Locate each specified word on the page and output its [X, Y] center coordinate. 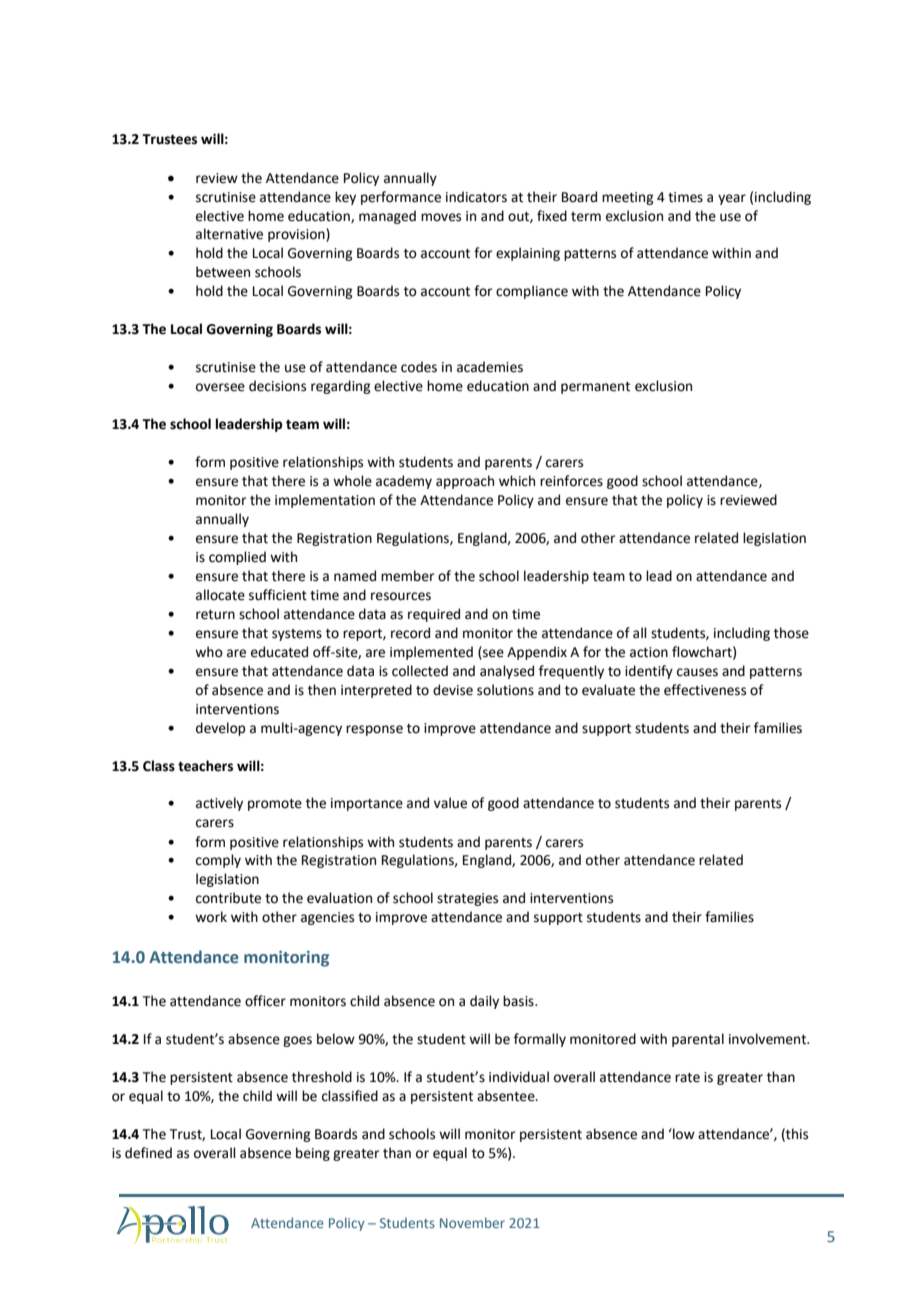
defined [148, 1153]
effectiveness [705, 690]
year [732, 199]
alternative [229, 234]
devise [453, 690]
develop [220, 729]
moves [441, 217]
